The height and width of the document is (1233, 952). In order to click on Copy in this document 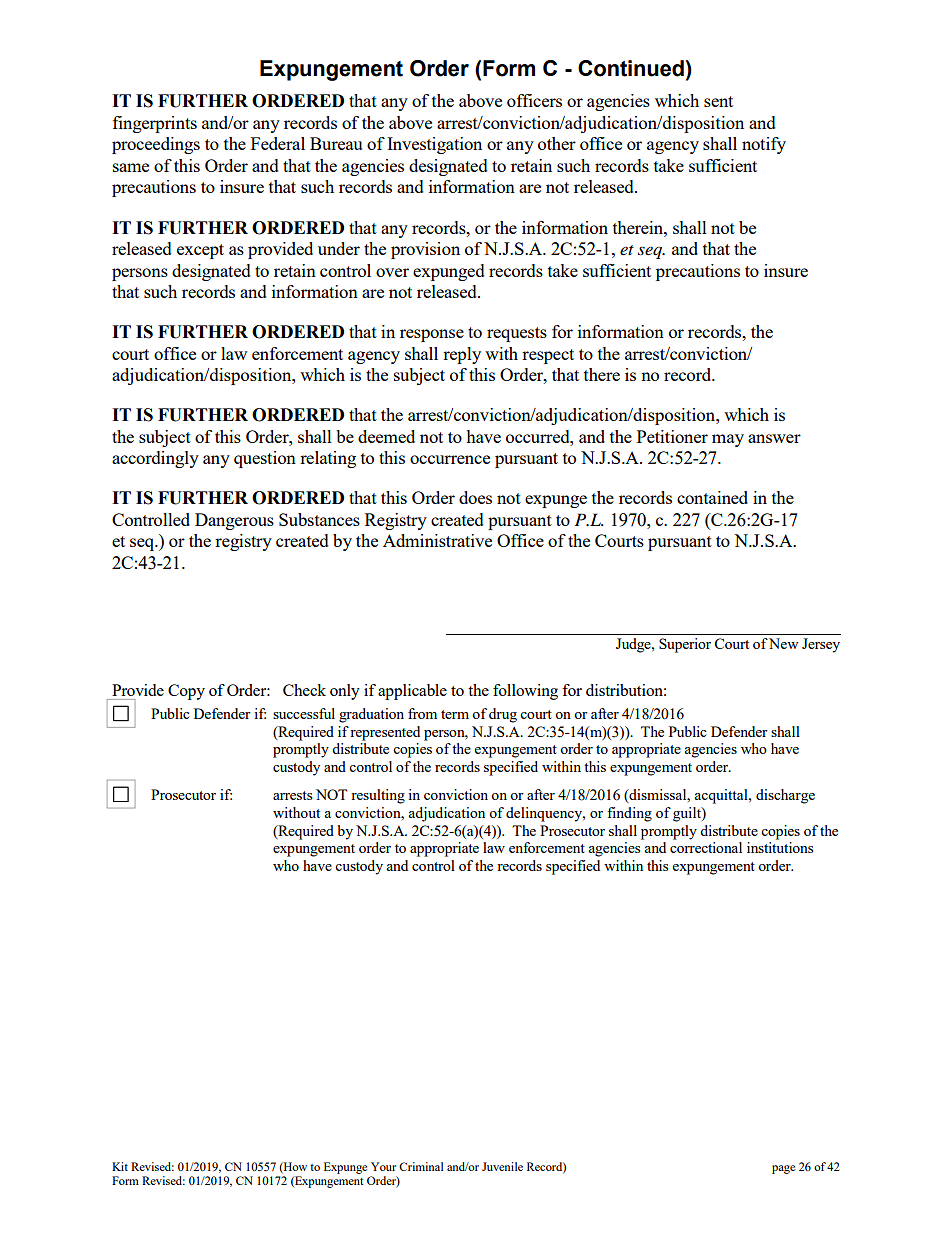, I will do `click(186, 692)`.
